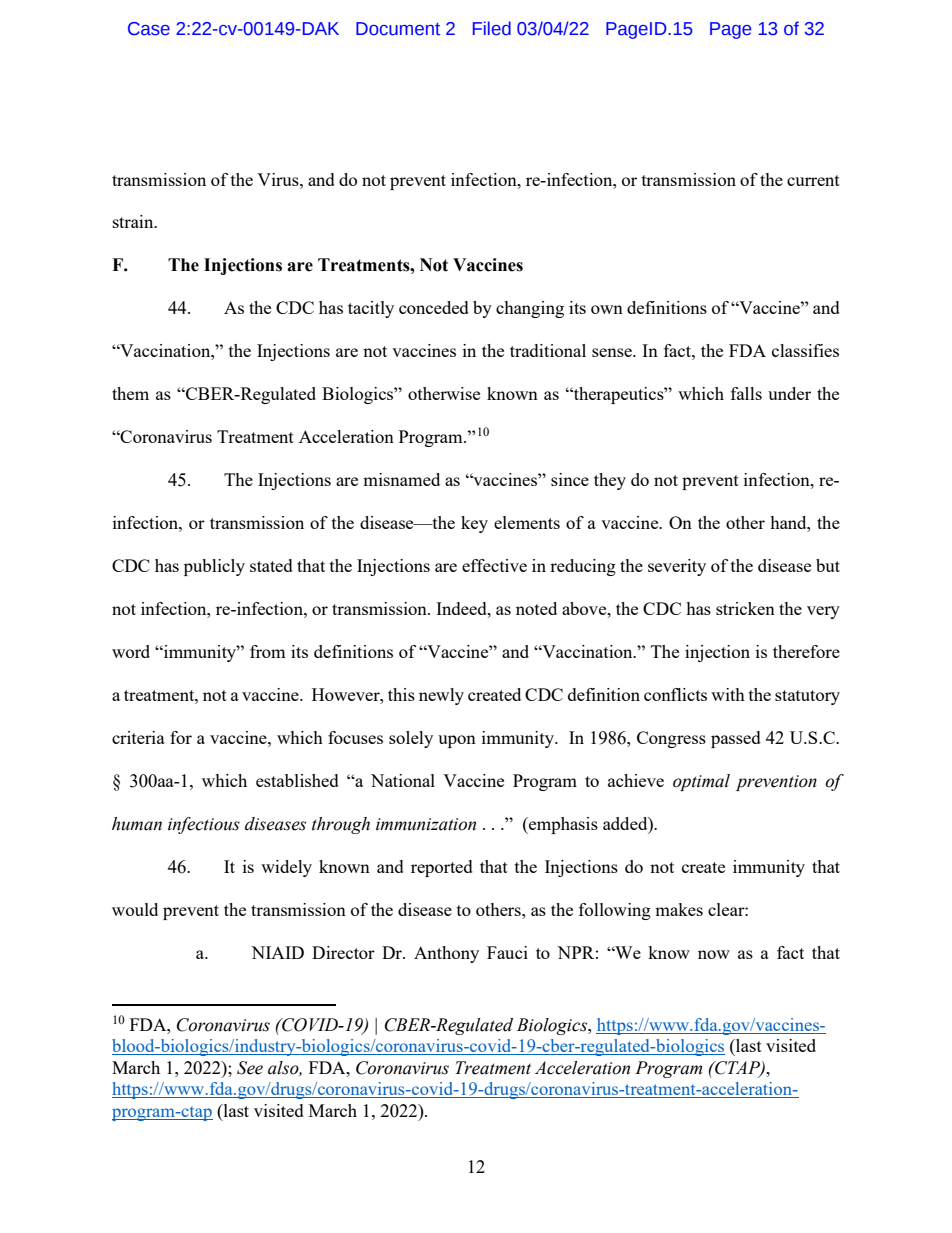 This document has width=952, height=1233. I want to click on falls, so click(746, 393).
